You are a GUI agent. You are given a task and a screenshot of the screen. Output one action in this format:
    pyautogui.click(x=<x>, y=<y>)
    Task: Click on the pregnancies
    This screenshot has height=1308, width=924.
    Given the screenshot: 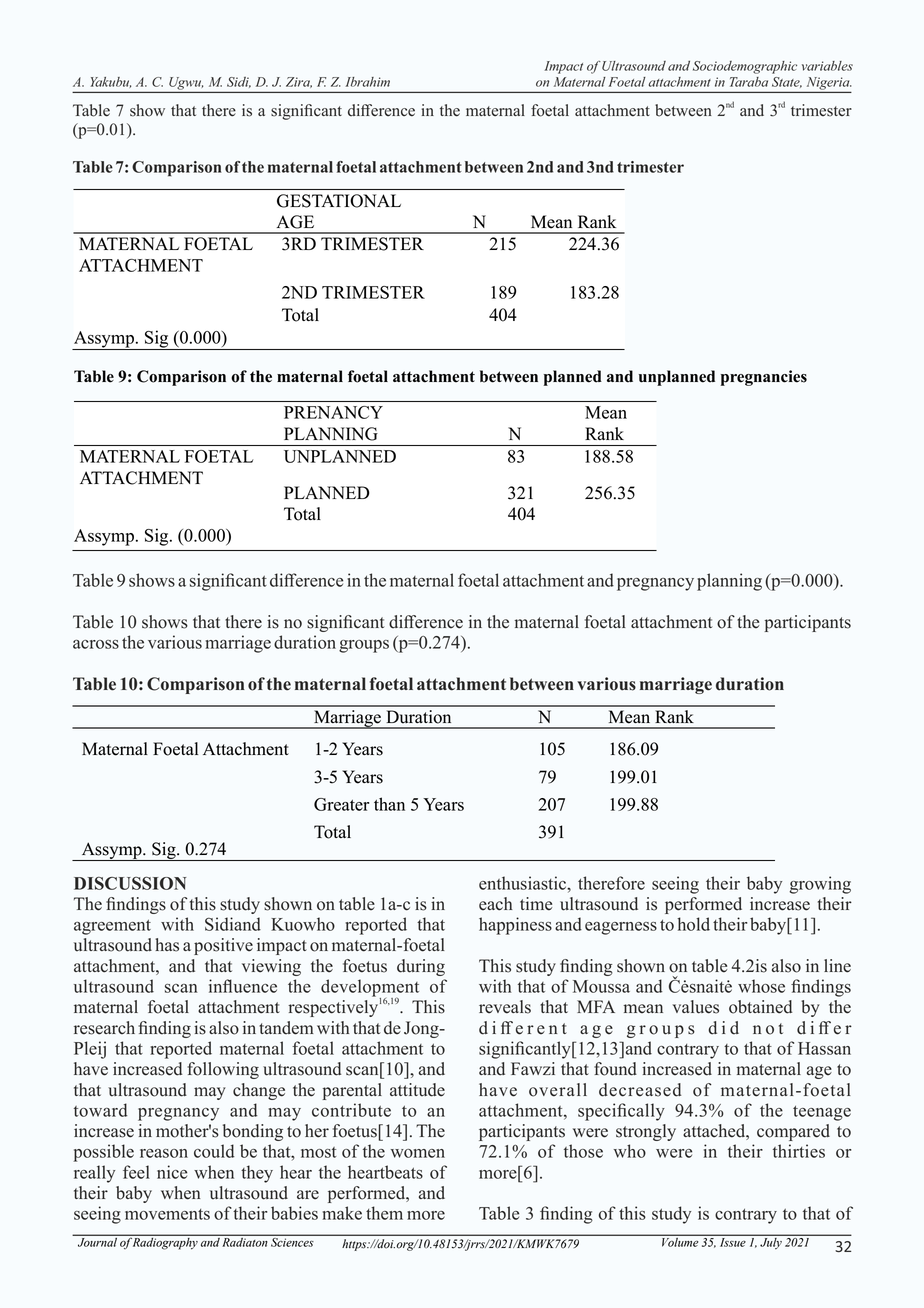 What is the action you would take?
    pyautogui.click(x=764, y=378)
